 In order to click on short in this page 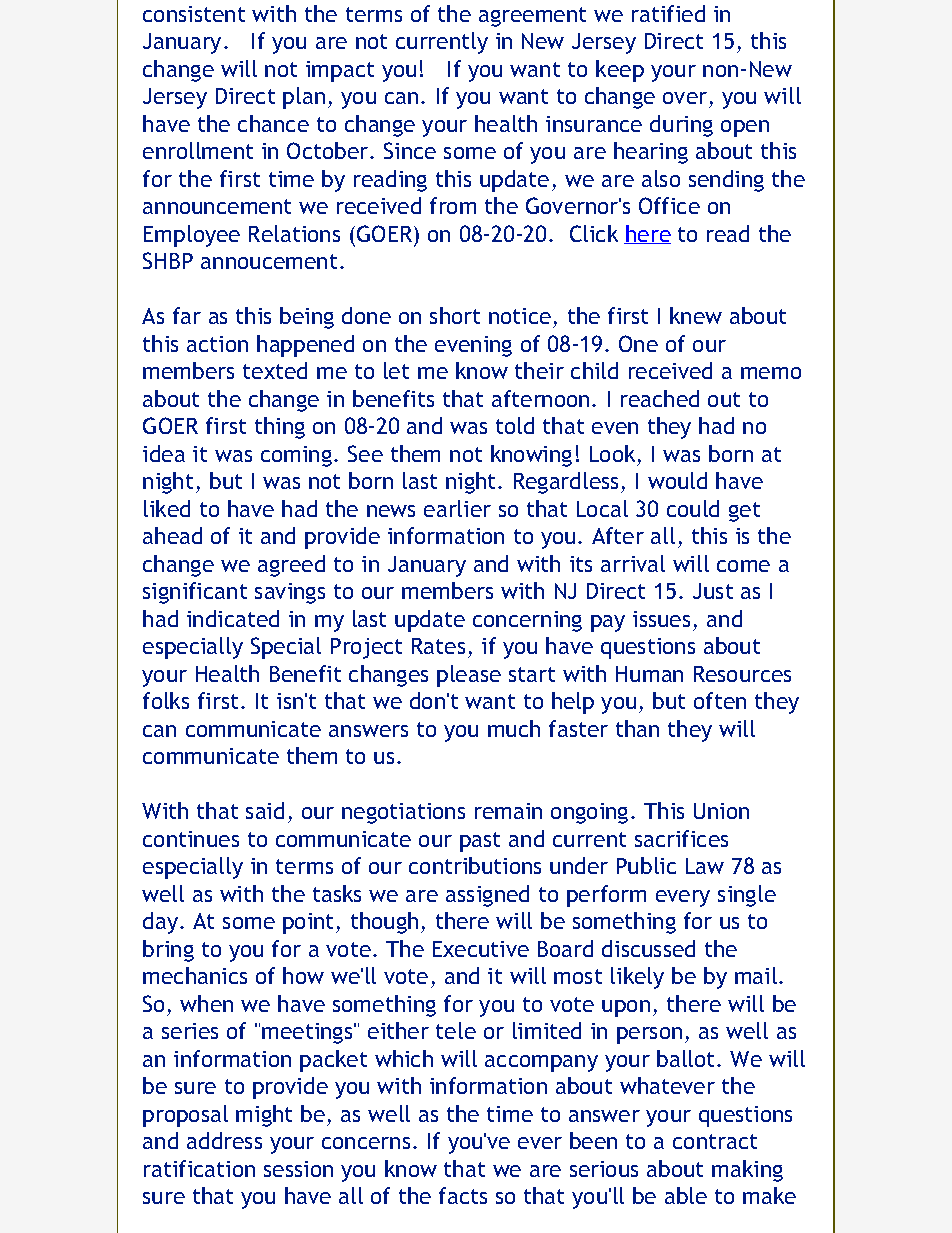, I will do `click(455, 315)`.
